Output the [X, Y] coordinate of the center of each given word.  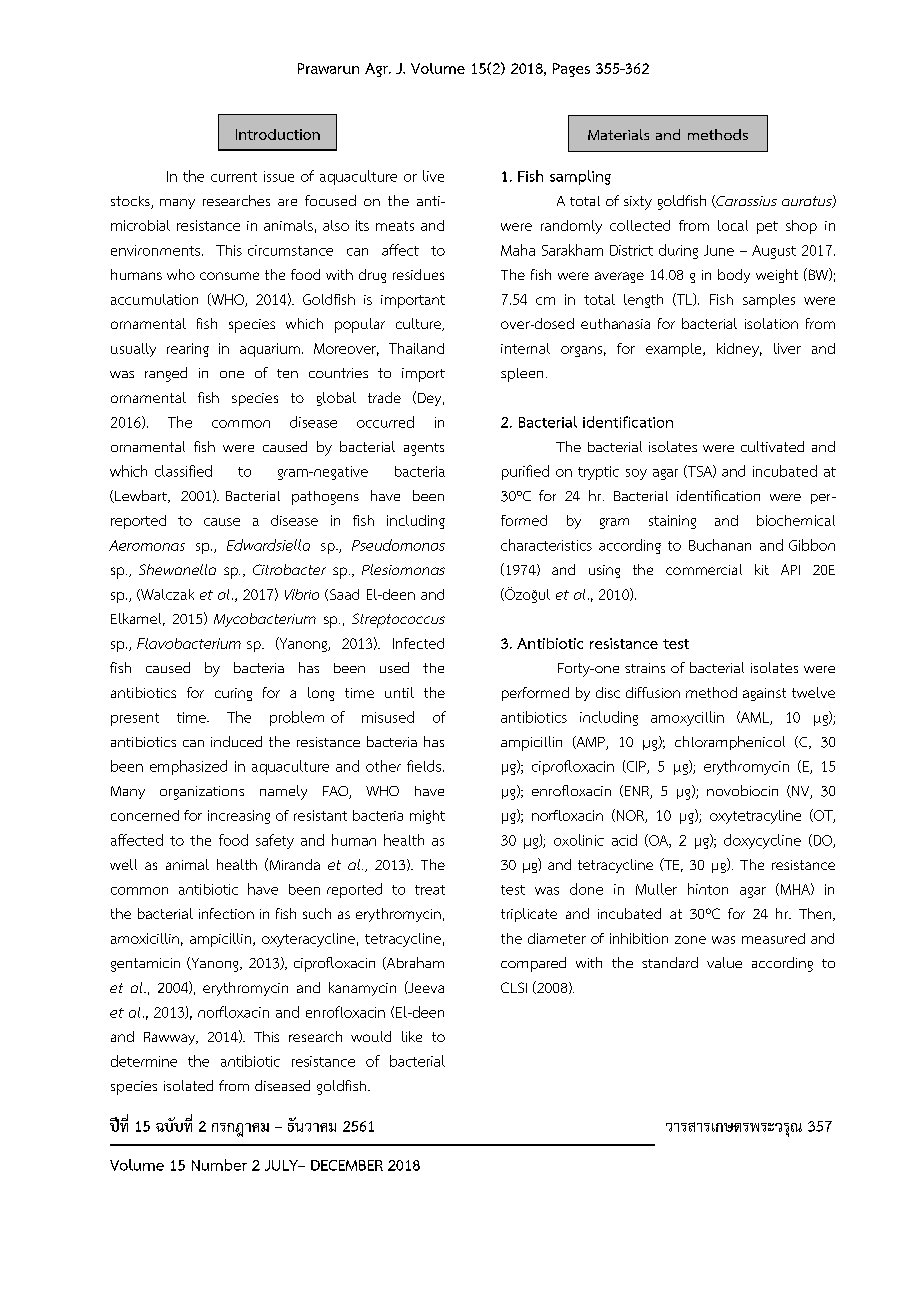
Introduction [278, 134]
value [724, 962]
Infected [418, 643]
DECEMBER [347, 1165]
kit [762, 569]
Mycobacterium [265, 620]
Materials [618, 134]
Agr [377, 70]
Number [219, 1165]
